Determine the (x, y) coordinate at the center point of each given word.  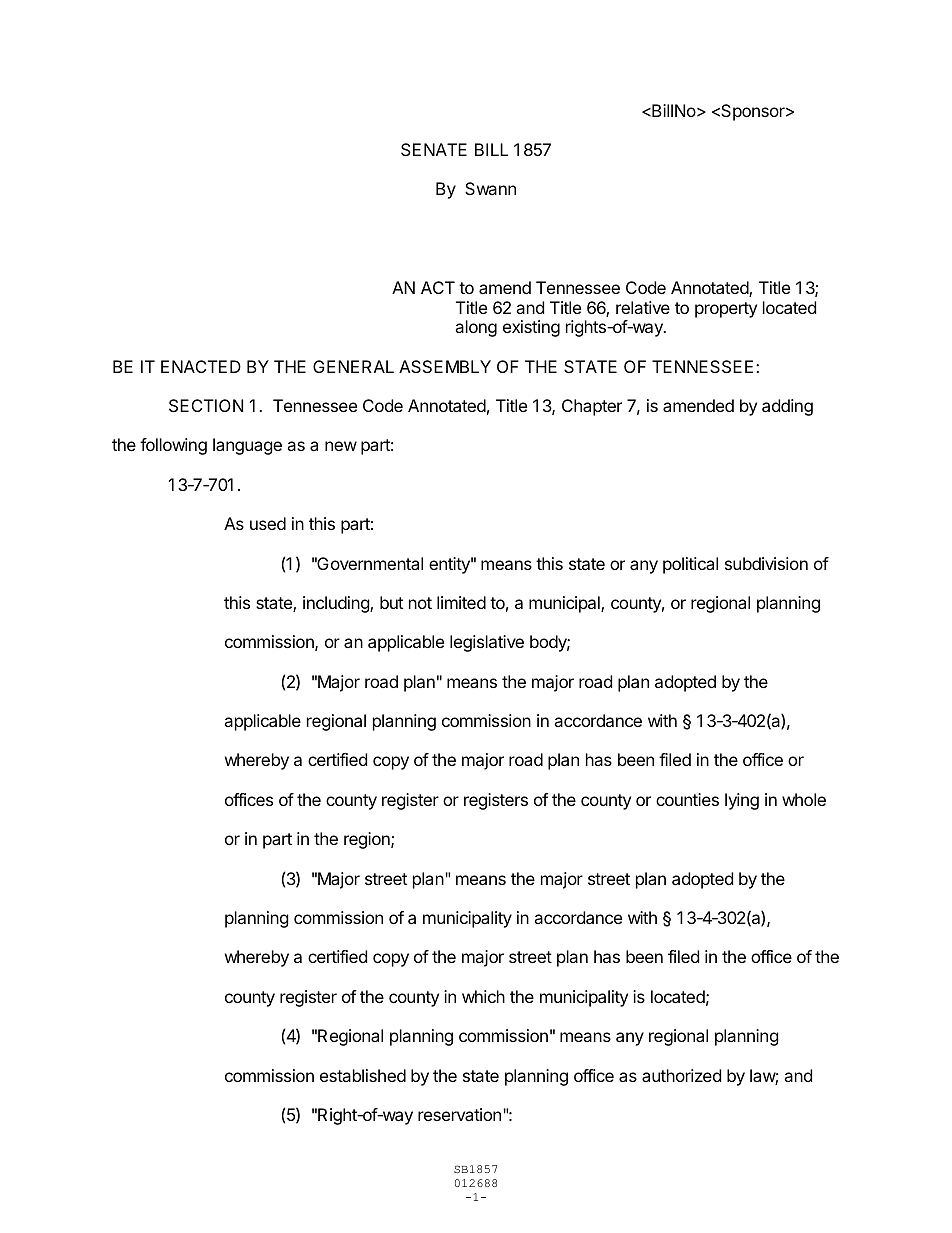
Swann (490, 188)
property (726, 310)
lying (742, 801)
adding (787, 407)
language (247, 446)
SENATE (434, 149)
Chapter (592, 407)
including (337, 604)
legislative (487, 643)
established (363, 1075)
